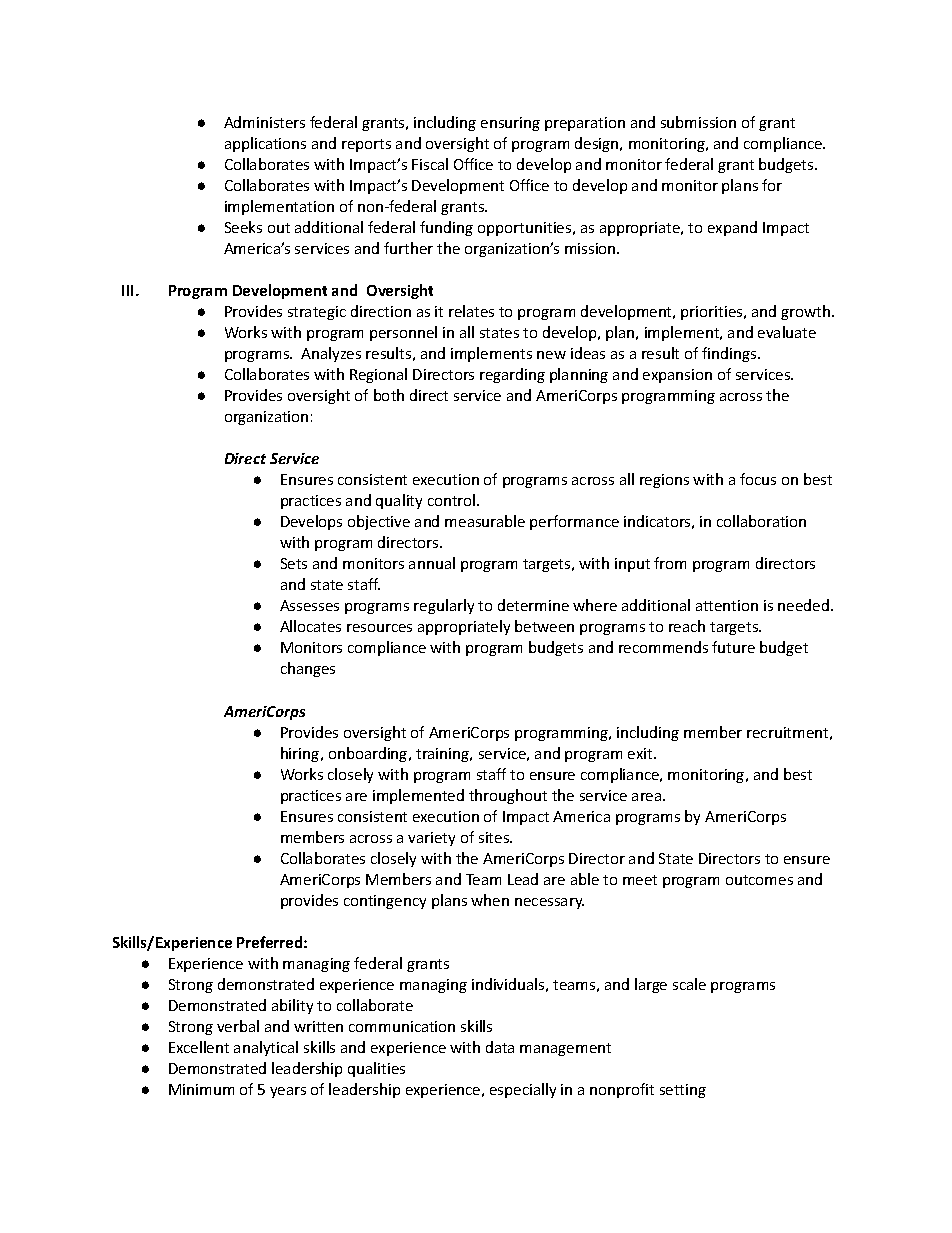 The height and width of the screenshot is (1233, 952). What do you see at coordinates (444, 755) in the screenshot?
I see `training` at bounding box center [444, 755].
